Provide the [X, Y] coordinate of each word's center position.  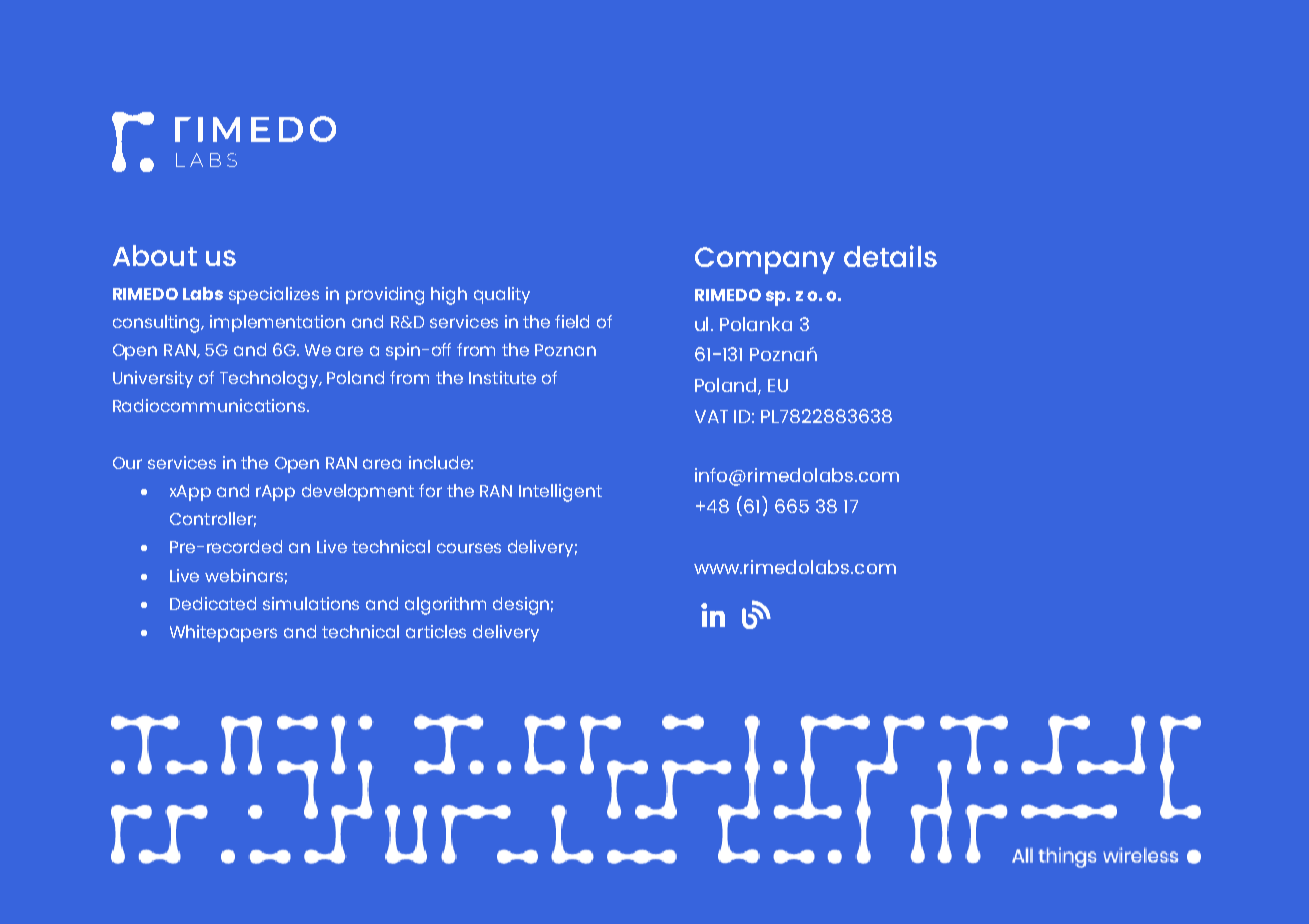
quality [502, 295]
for [430, 490]
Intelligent [560, 493]
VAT [711, 416]
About [155, 255]
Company [765, 260]
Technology [271, 380]
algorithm [445, 606]
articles [436, 631]
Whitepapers [223, 633]
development [358, 492]
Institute [502, 377]
